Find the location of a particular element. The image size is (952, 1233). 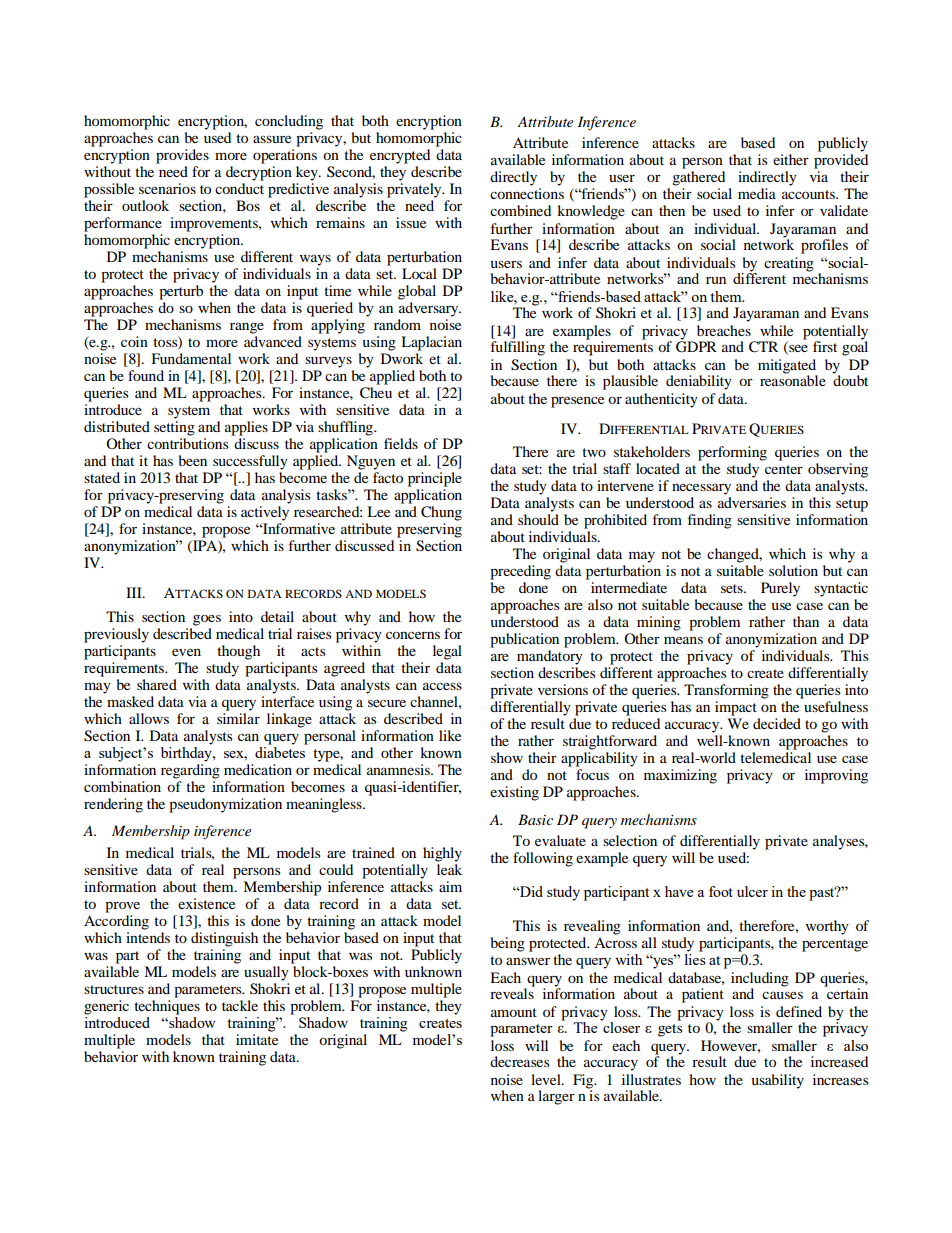

either is located at coordinates (791, 159).
